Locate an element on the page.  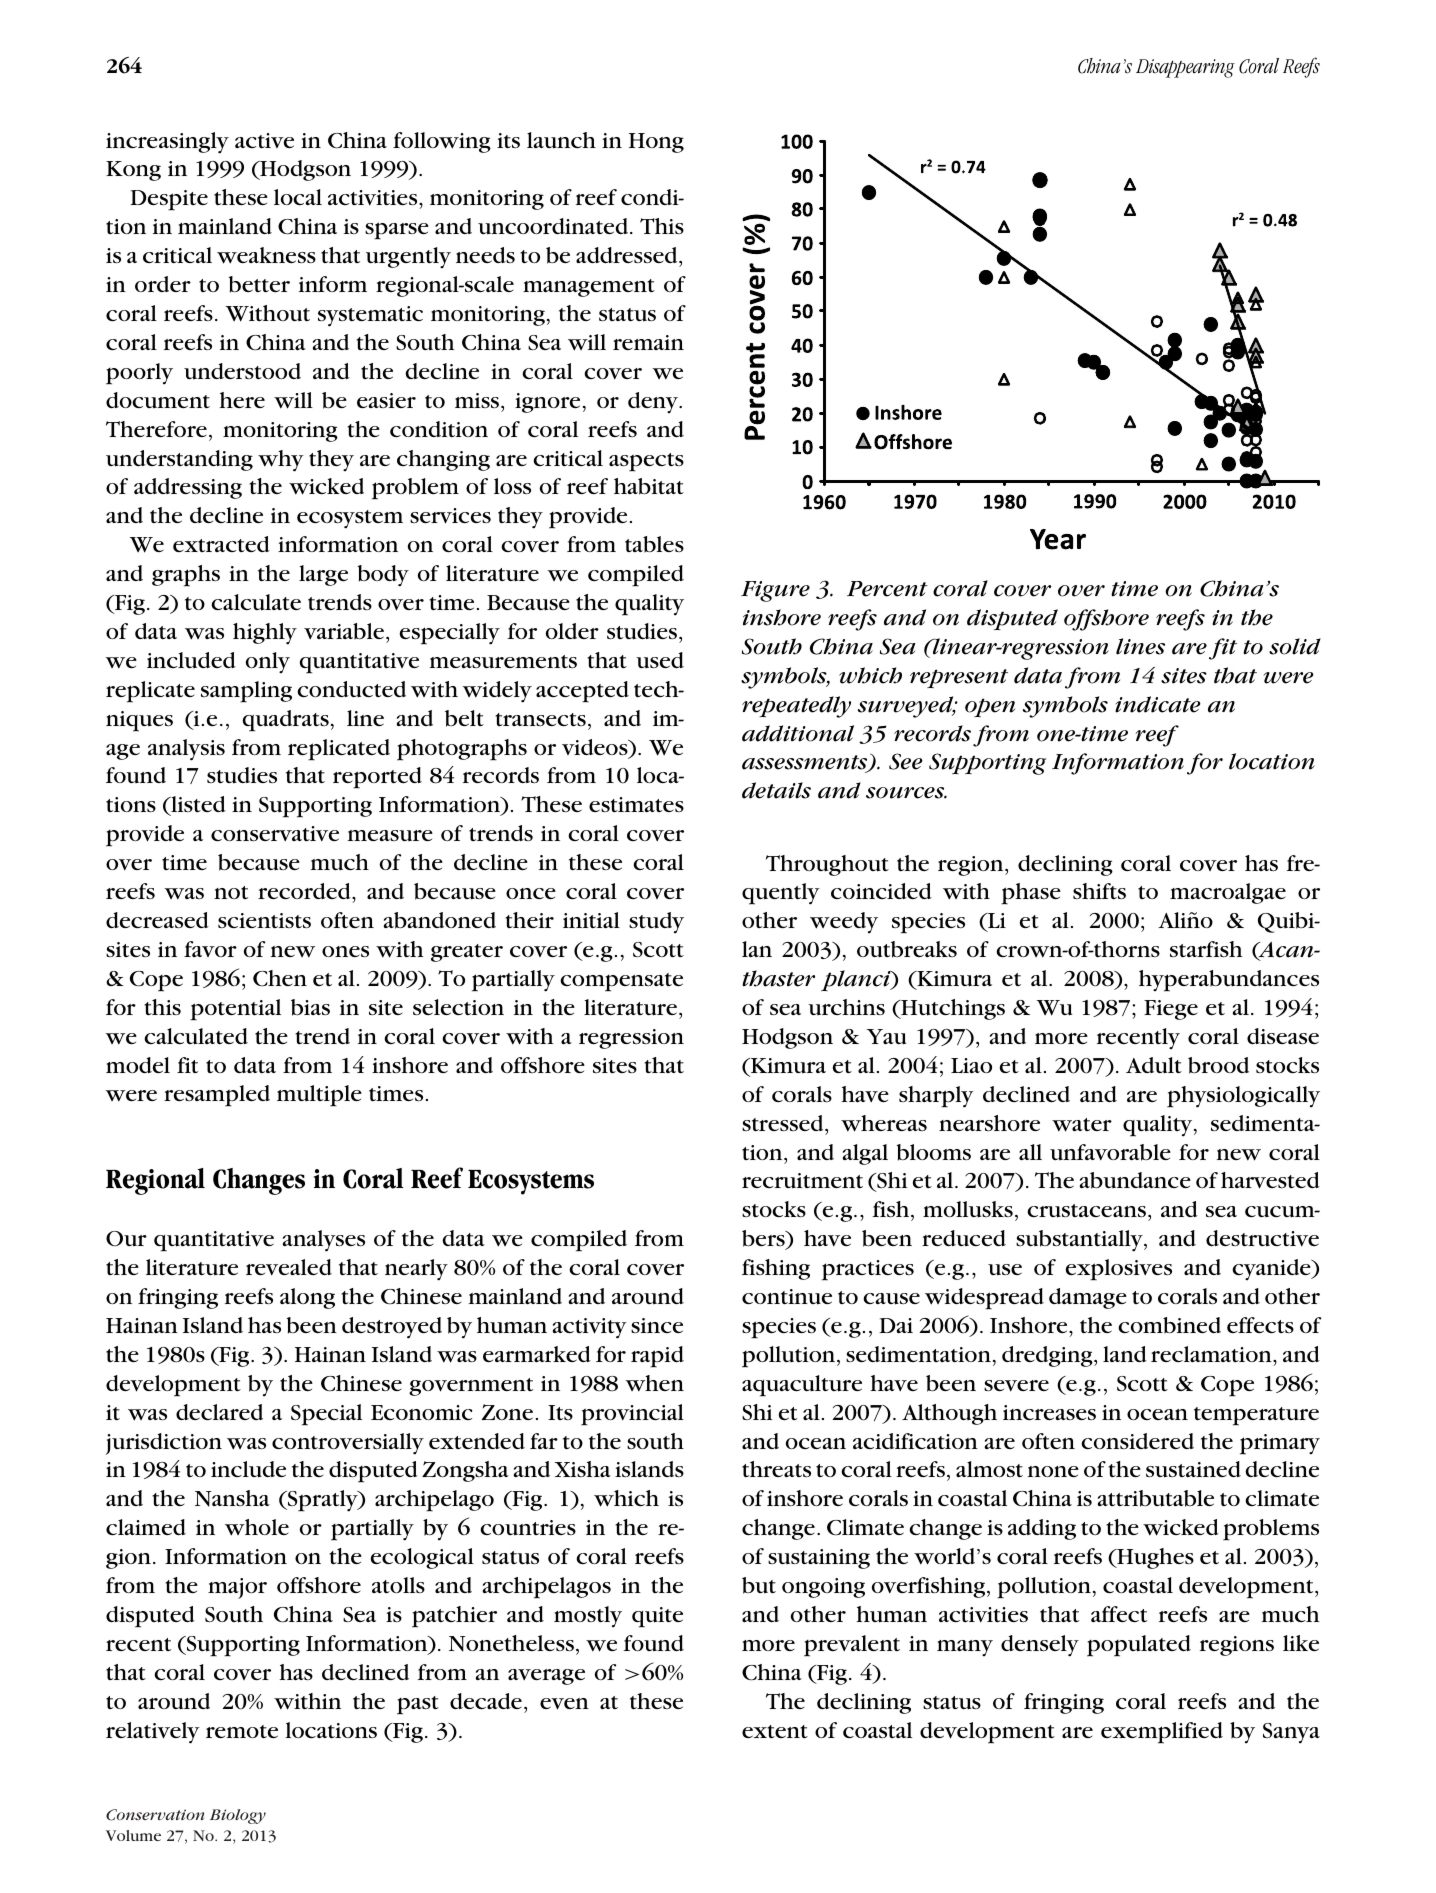
Biology is located at coordinates (238, 1816).
